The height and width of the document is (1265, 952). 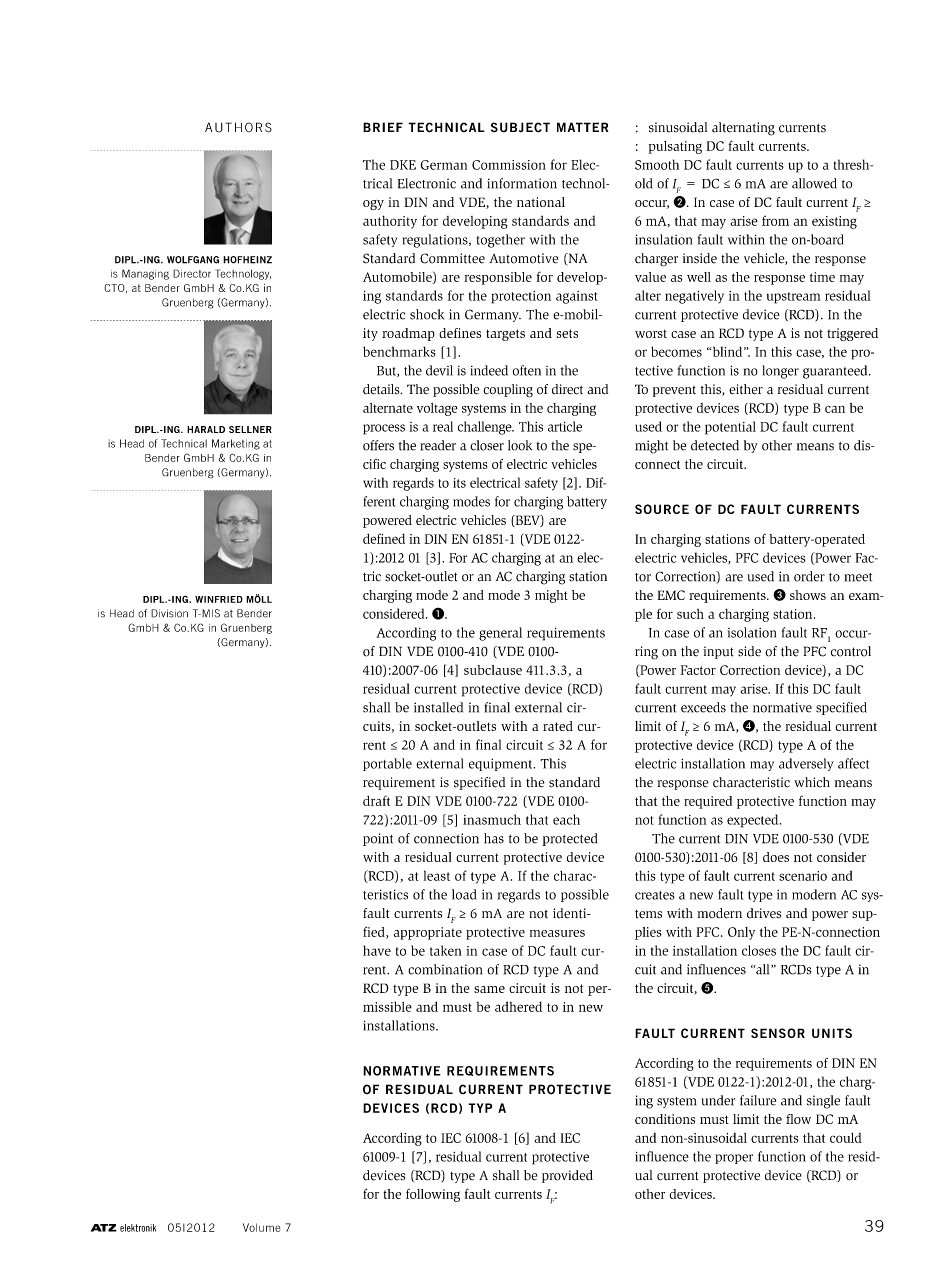 I want to click on subclause, so click(x=493, y=670).
